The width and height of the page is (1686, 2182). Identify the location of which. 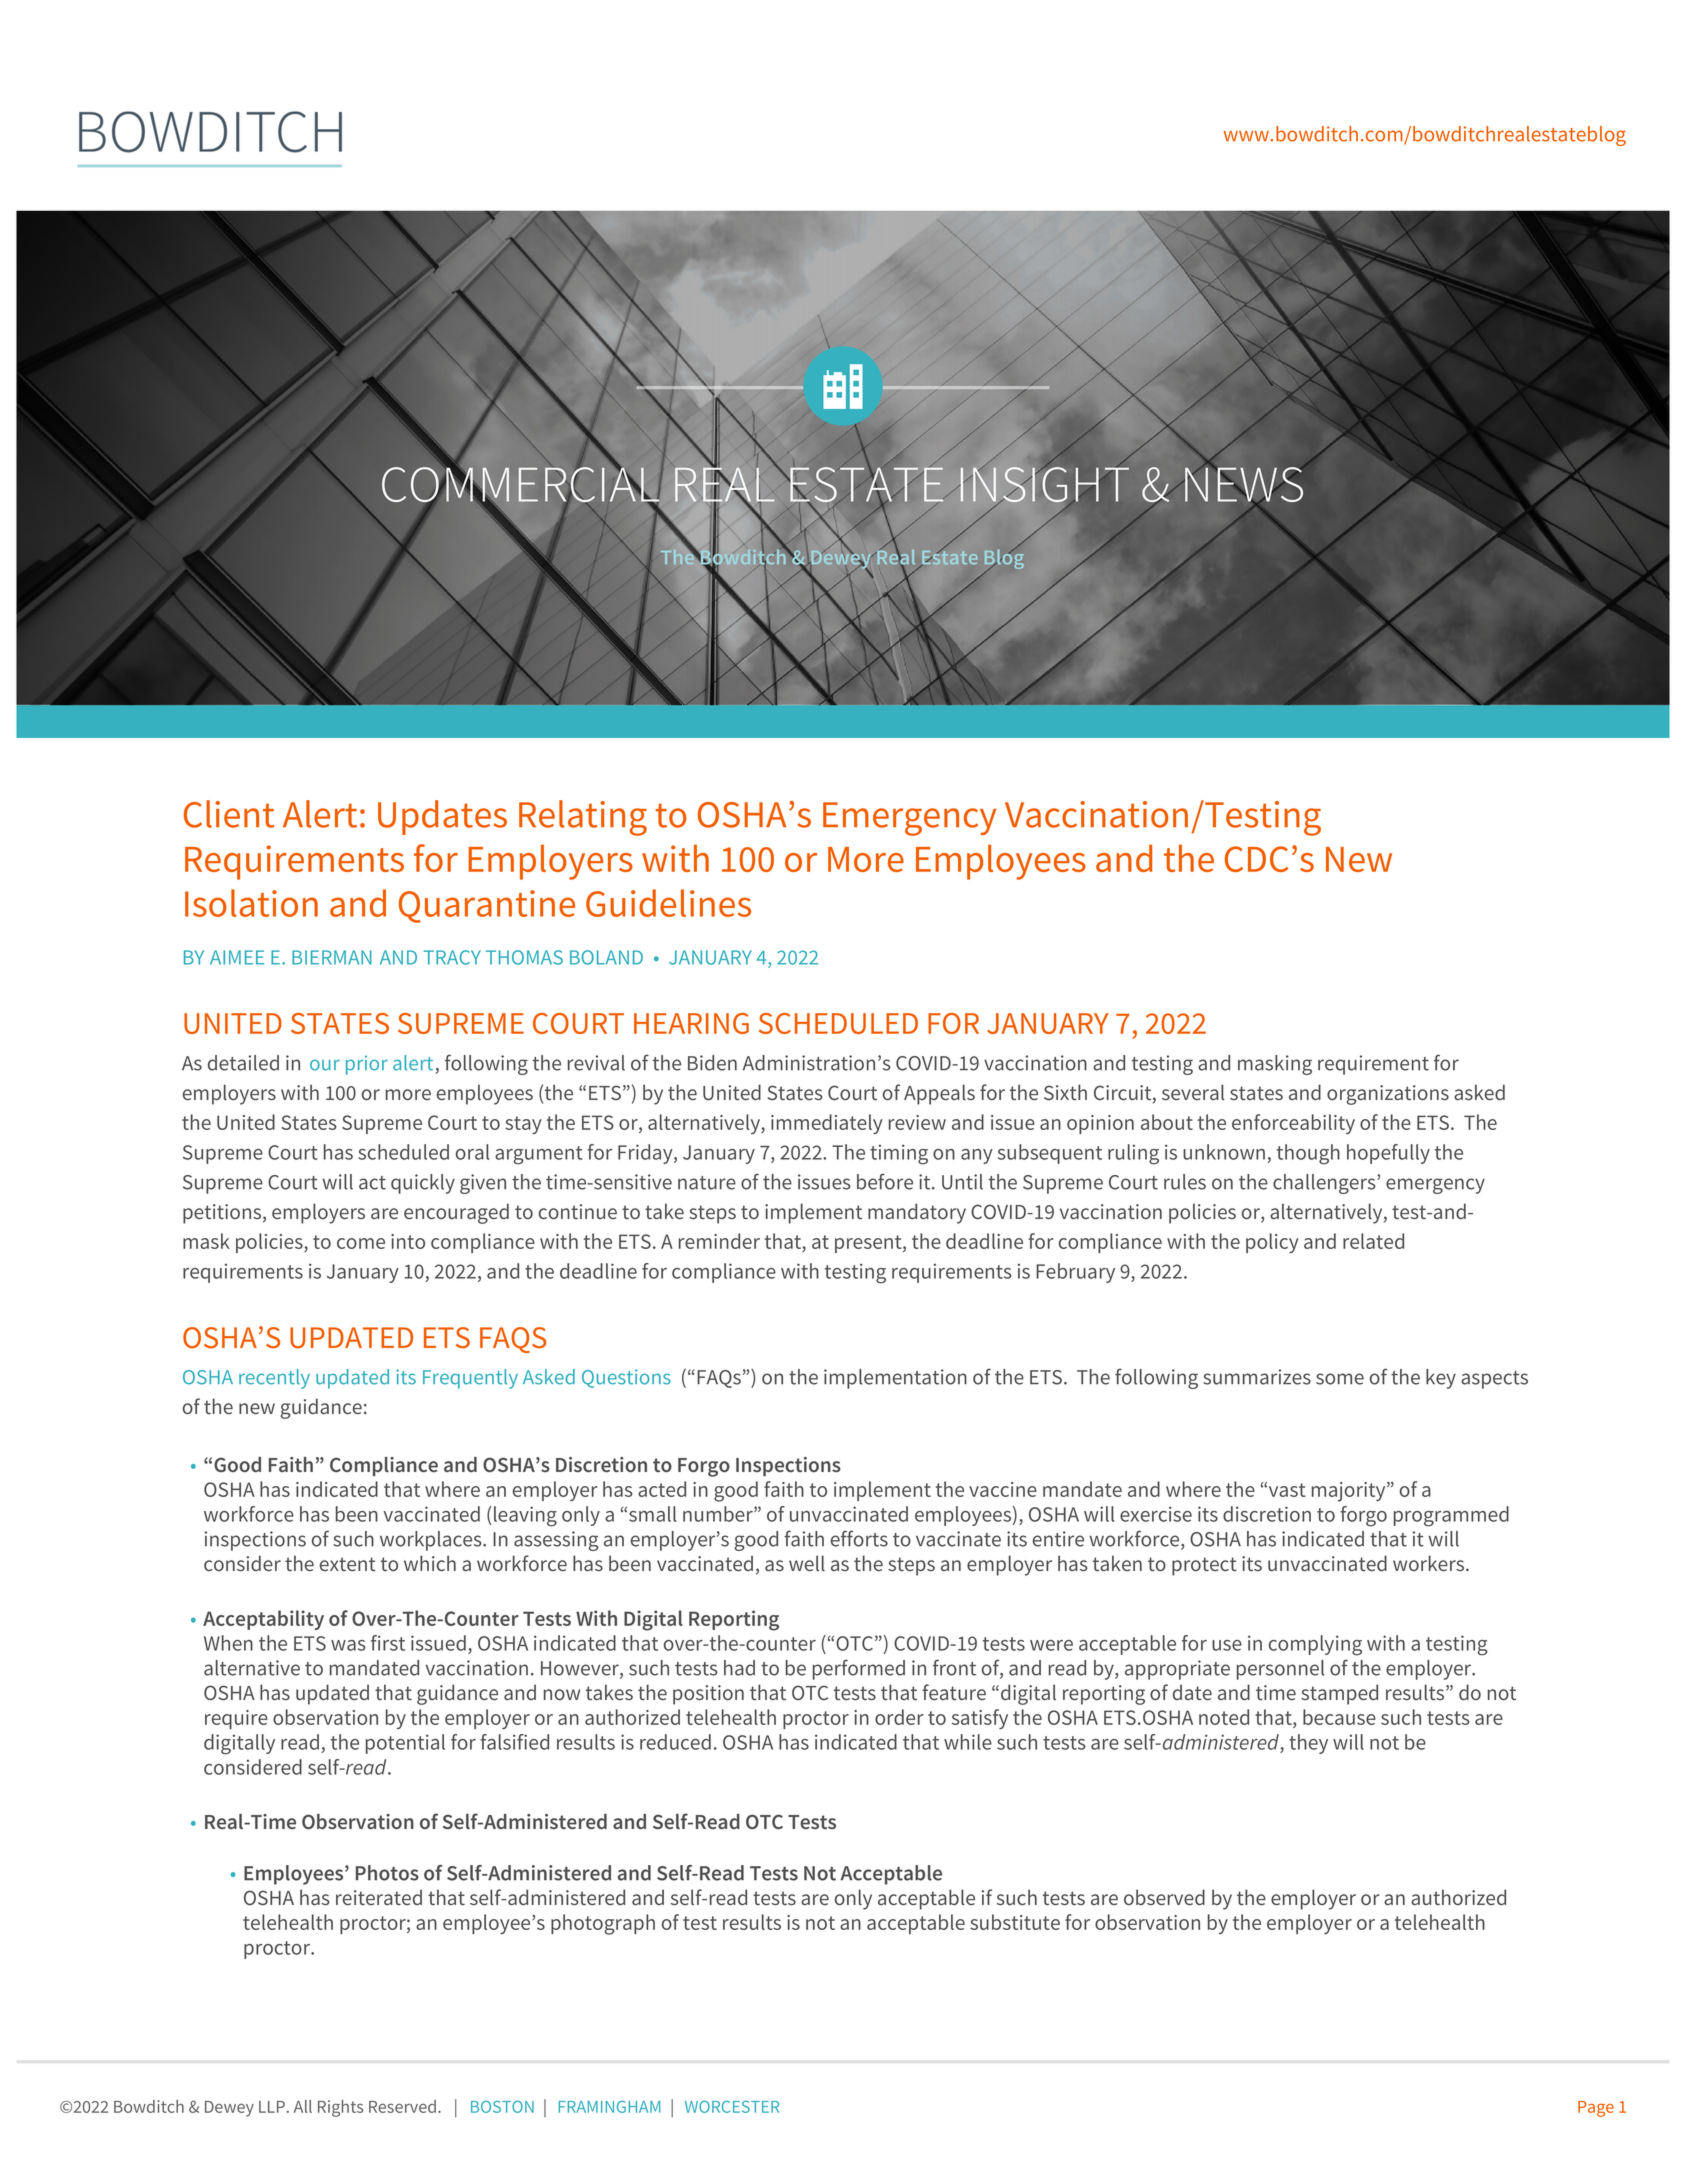
(430, 1563).
